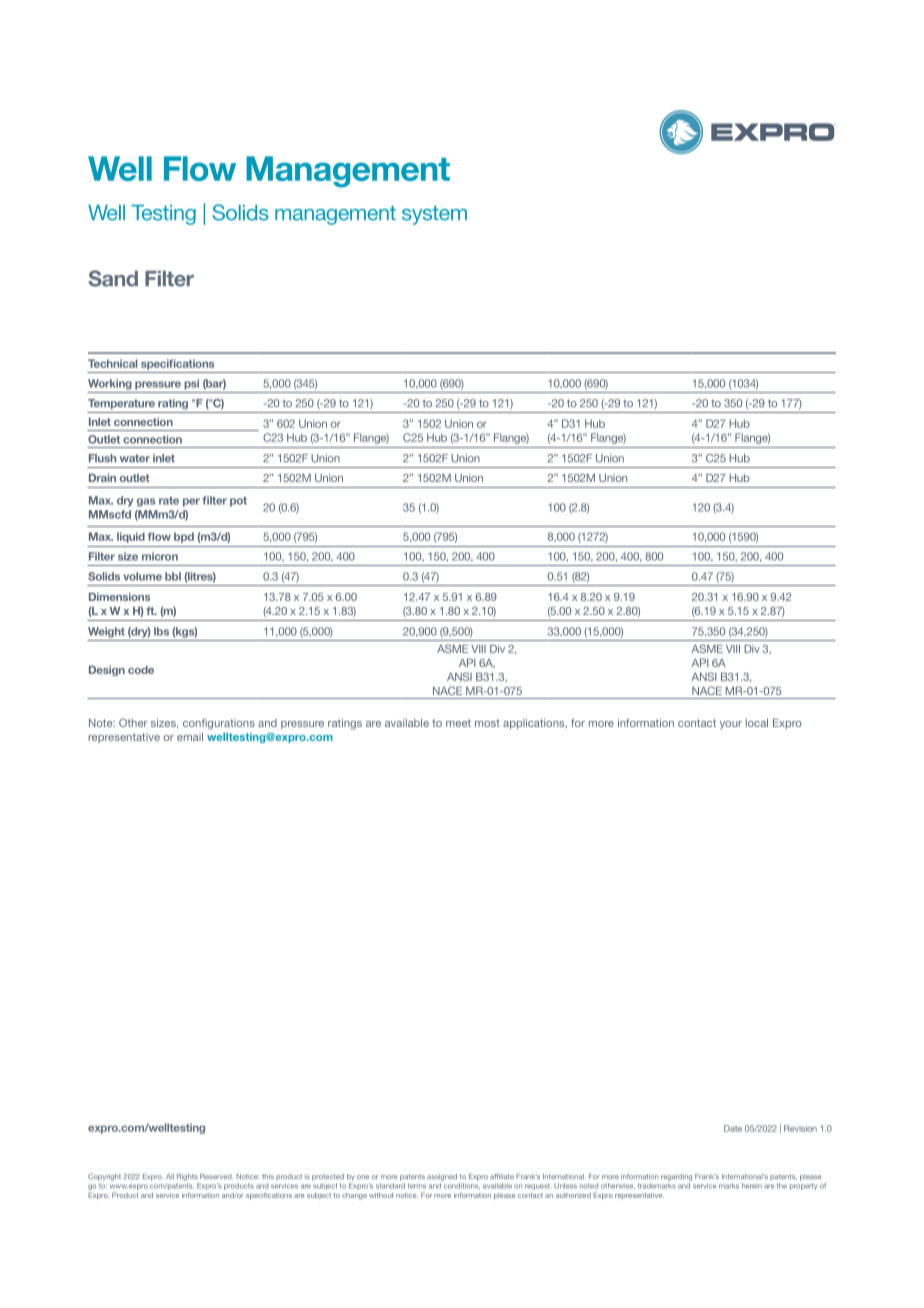 The height and width of the page is (1308, 924). I want to click on meet, so click(458, 723).
